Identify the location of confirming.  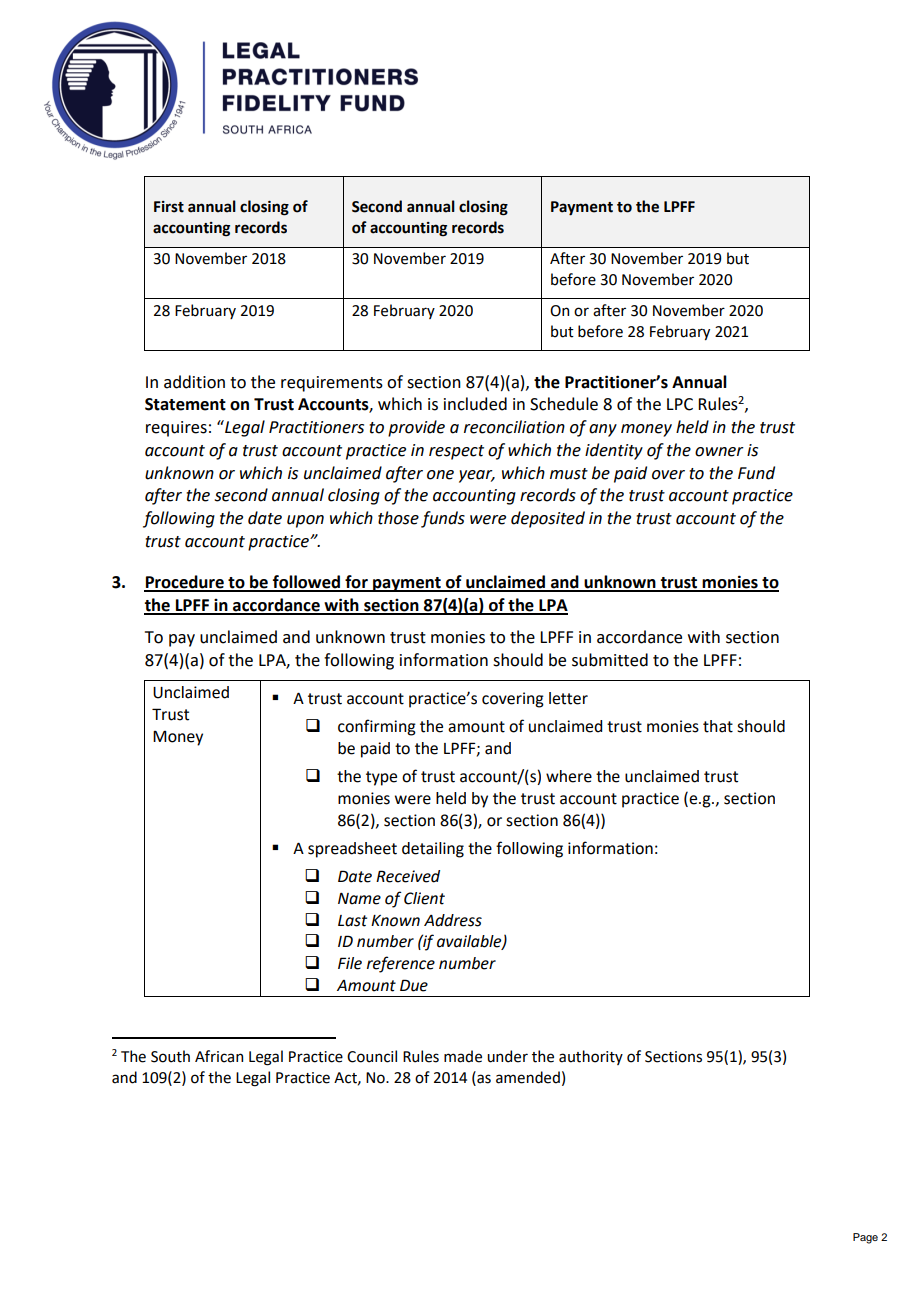
(377, 727).
